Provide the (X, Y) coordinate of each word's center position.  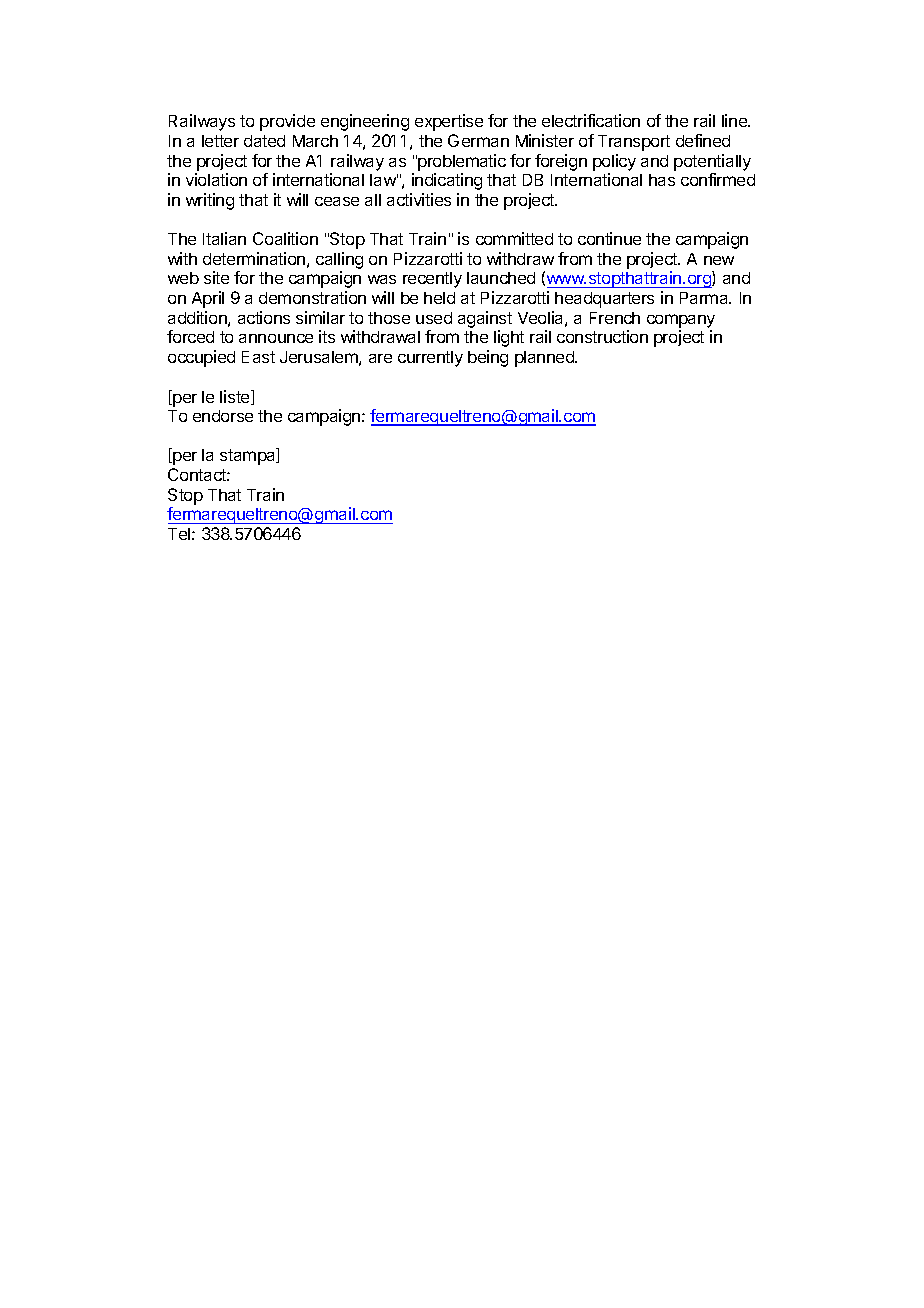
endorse (223, 416)
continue (609, 238)
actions (264, 317)
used (434, 318)
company (681, 321)
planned (545, 359)
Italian (224, 238)
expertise (449, 122)
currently (430, 359)
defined (703, 140)
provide (287, 122)
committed (514, 238)
